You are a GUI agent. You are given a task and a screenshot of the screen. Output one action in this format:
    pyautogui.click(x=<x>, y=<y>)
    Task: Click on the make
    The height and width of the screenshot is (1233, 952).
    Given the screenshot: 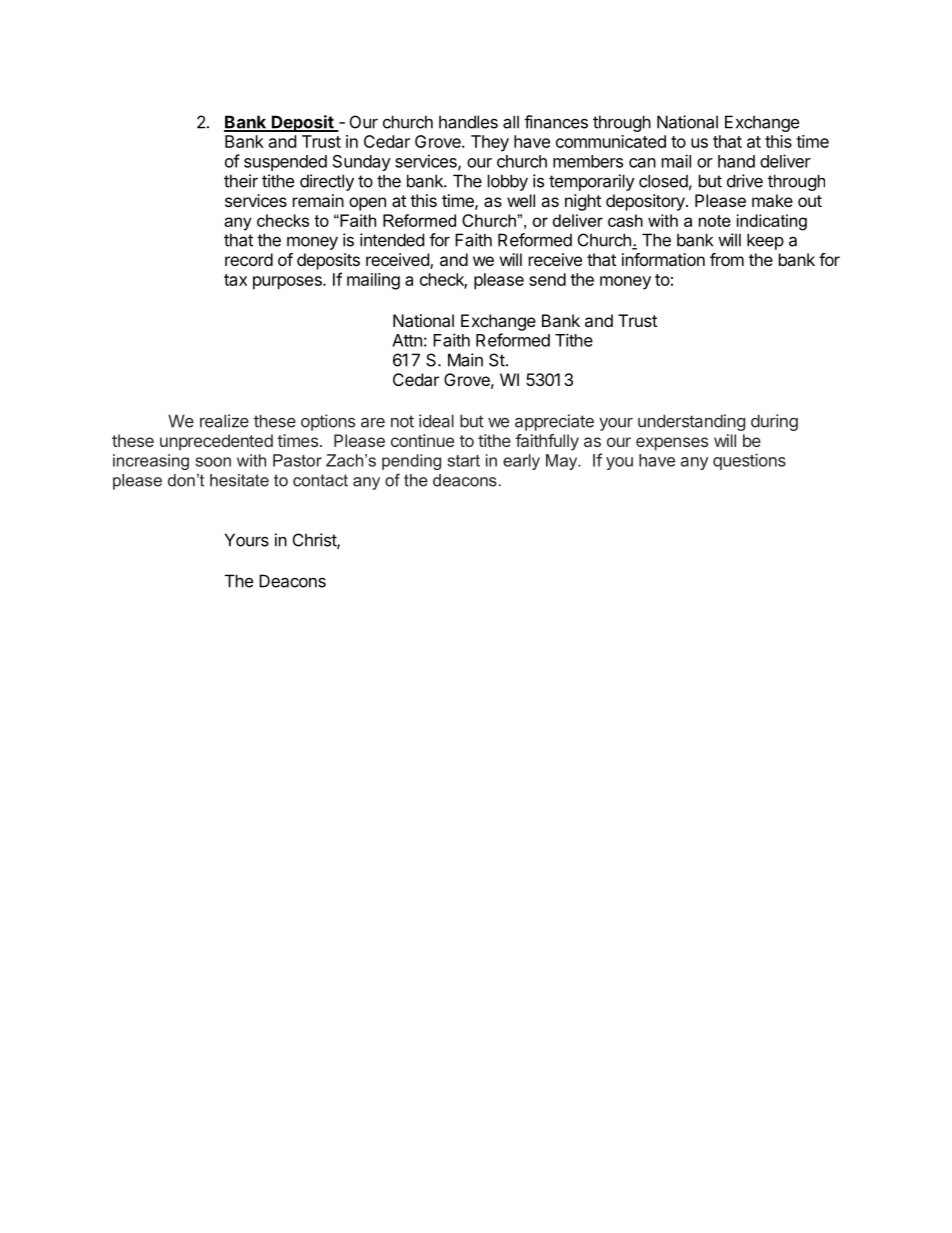 What is the action you would take?
    pyautogui.click(x=772, y=200)
